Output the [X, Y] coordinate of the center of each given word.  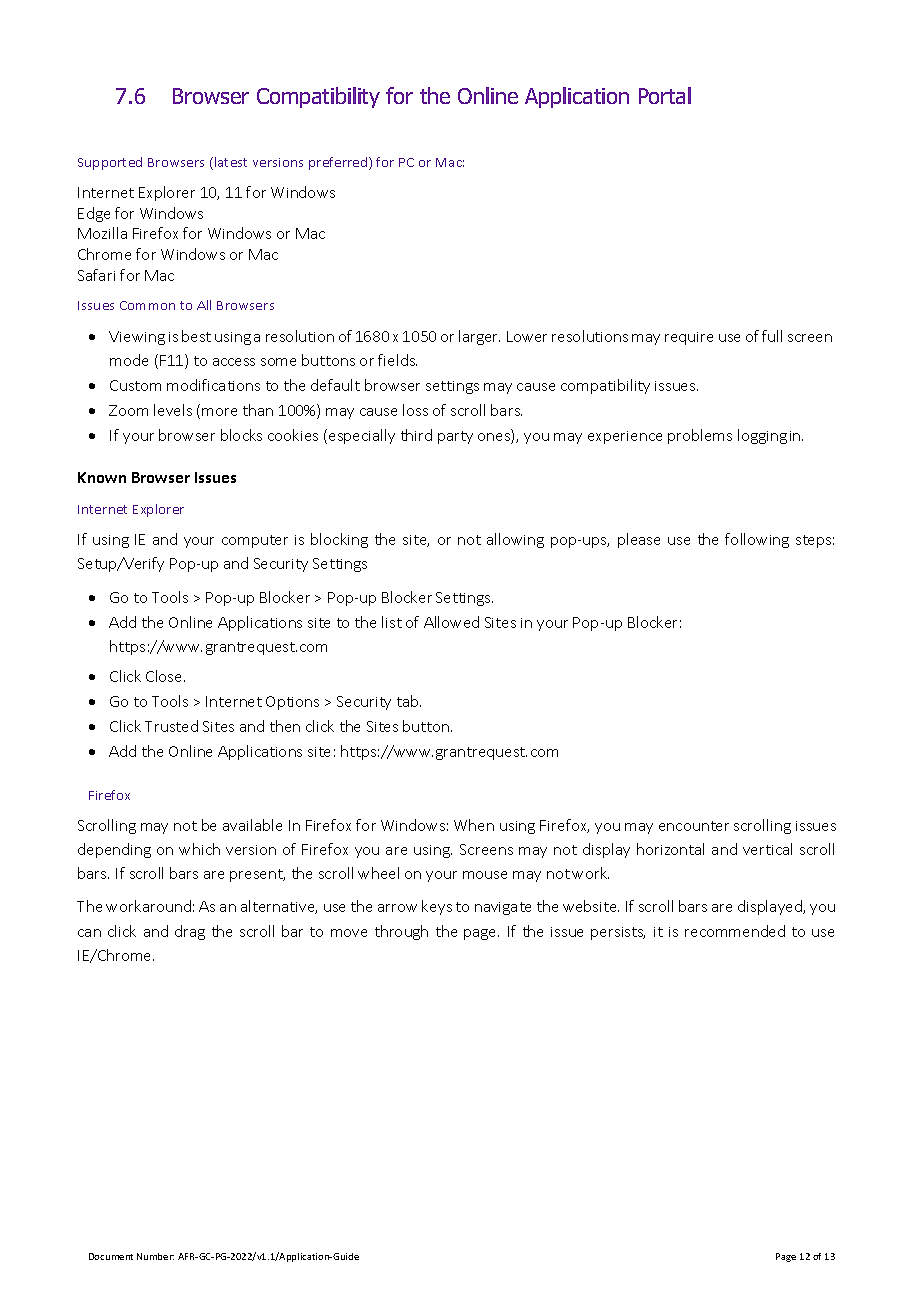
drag [190, 932]
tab [409, 701]
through [401, 932]
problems [700, 436]
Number [155, 1256]
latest [231, 162]
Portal [665, 95]
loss [415, 410]
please [639, 540]
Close [165, 676]
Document [111, 1256]
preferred [339, 163]
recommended [735, 931]
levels [173, 410]
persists [618, 933]
